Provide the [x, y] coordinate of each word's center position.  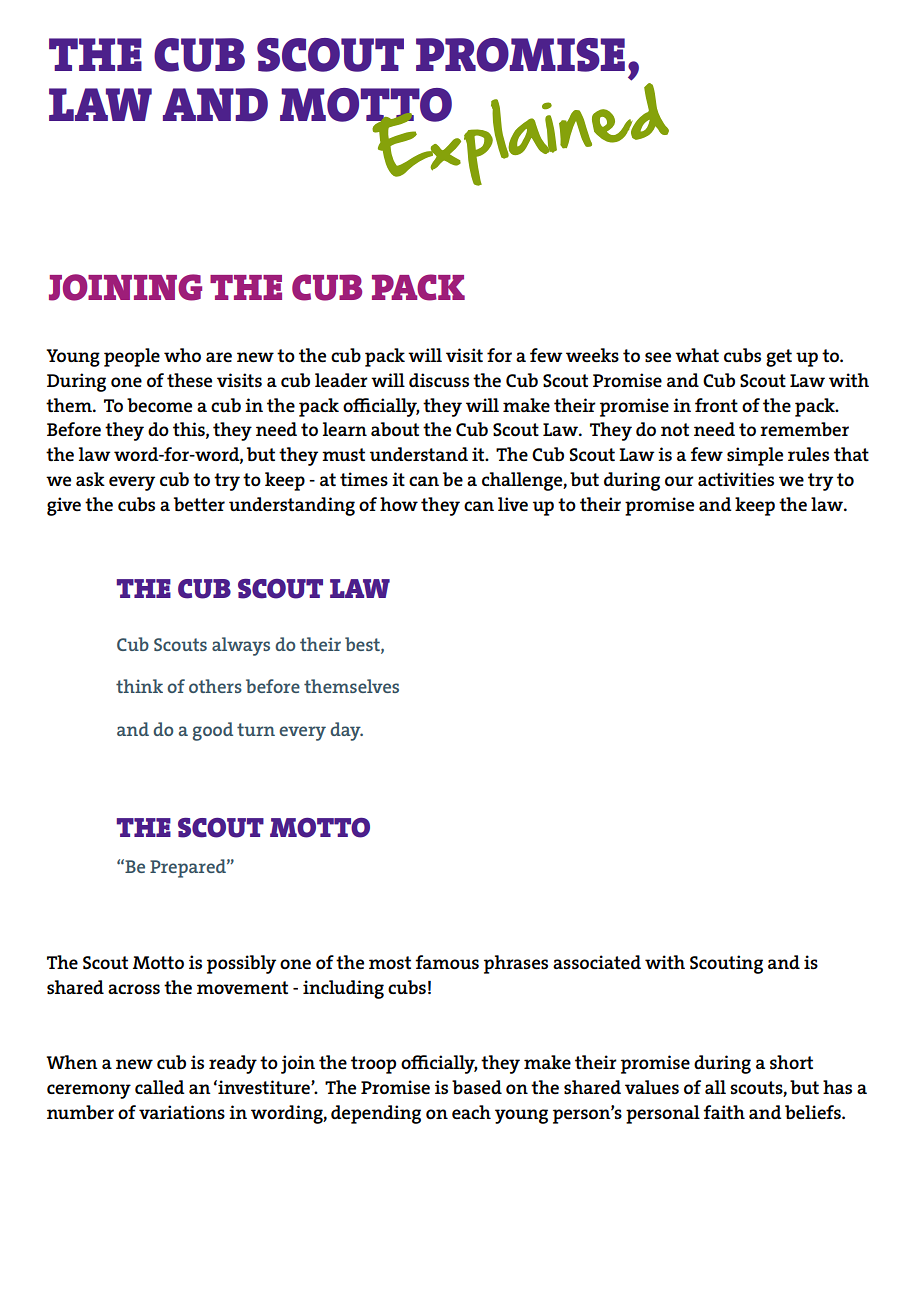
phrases [516, 964]
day [346, 731]
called [160, 1087]
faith [724, 1112]
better [199, 504]
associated [597, 962]
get [779, 358]
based [477, 1087]
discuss [439, 380]
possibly [241, 964]
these [189, 380]
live [513, 504]
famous [447, 962]
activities [736, 479]
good [213, 731]
